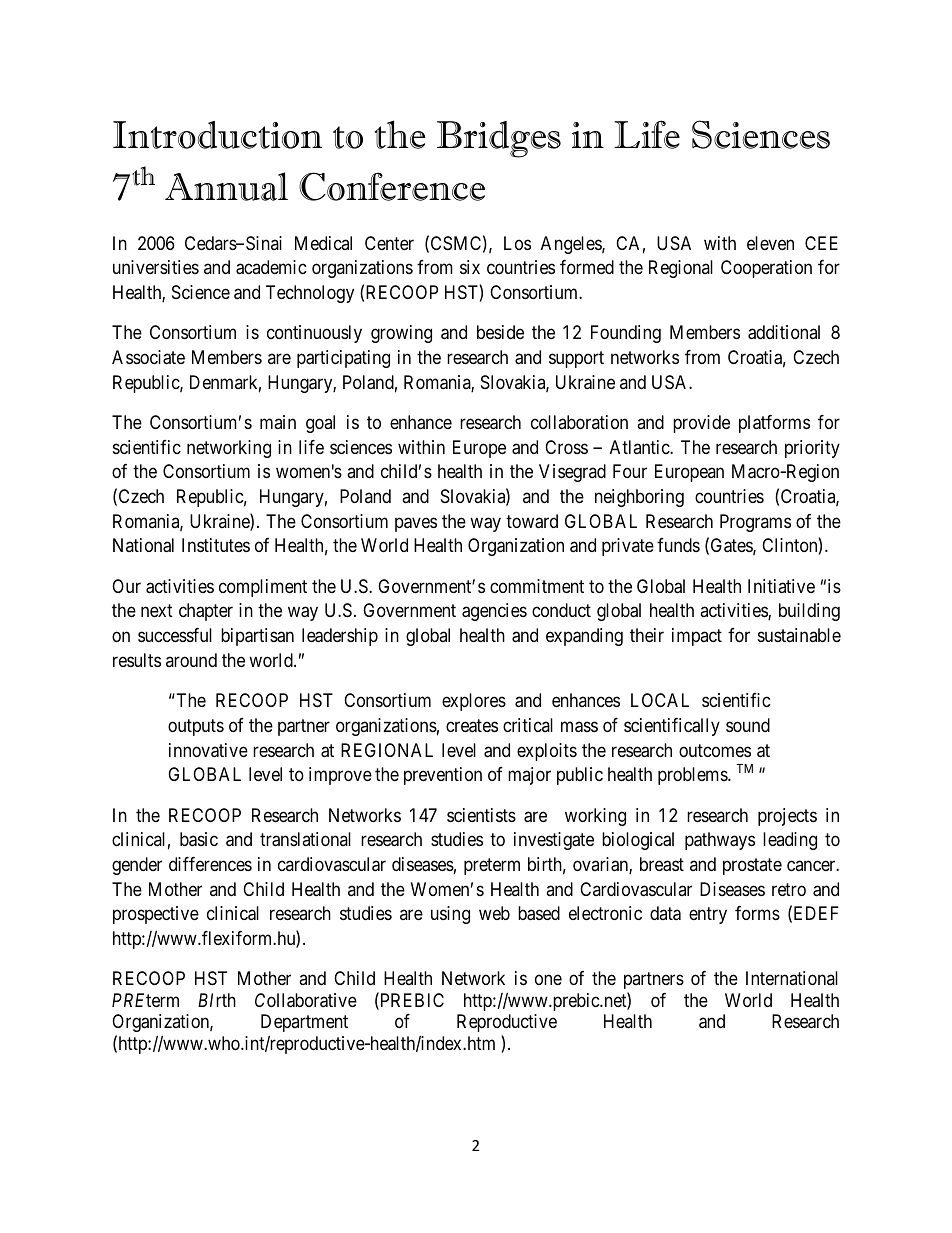  Describe the element at coordinates (500, 332) in the screenshot. I see `beside` at that location.
